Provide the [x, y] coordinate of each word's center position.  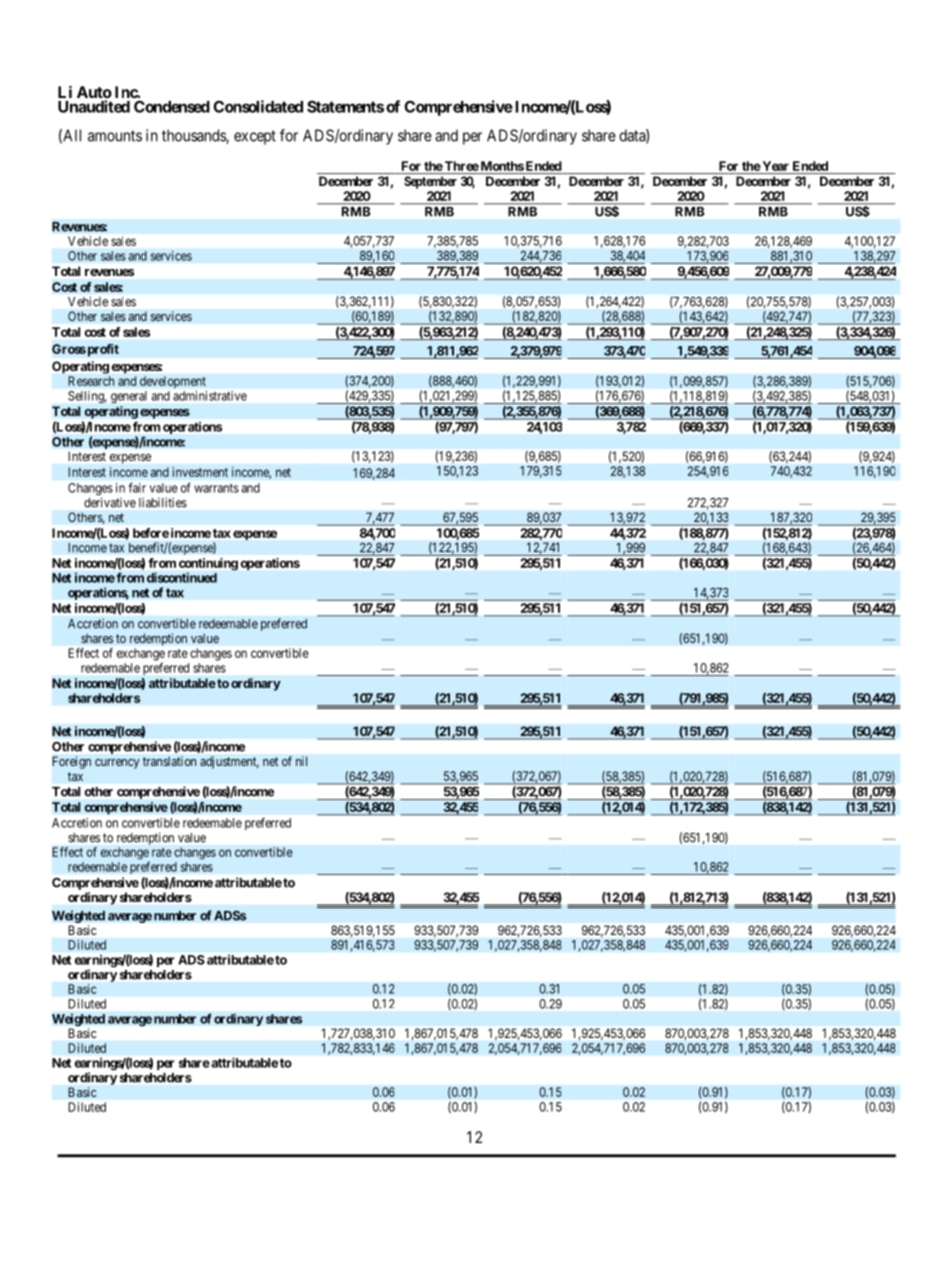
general [129, 397]
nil [301, 761]
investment [200, 472]
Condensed [172, 106]
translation [169, 761]
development [173, 382]
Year [774, 166]
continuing [208, 565]
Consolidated [258, 106]
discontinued [182, 577]
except [255, 137]
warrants [216, 488]
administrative [210, 396]
